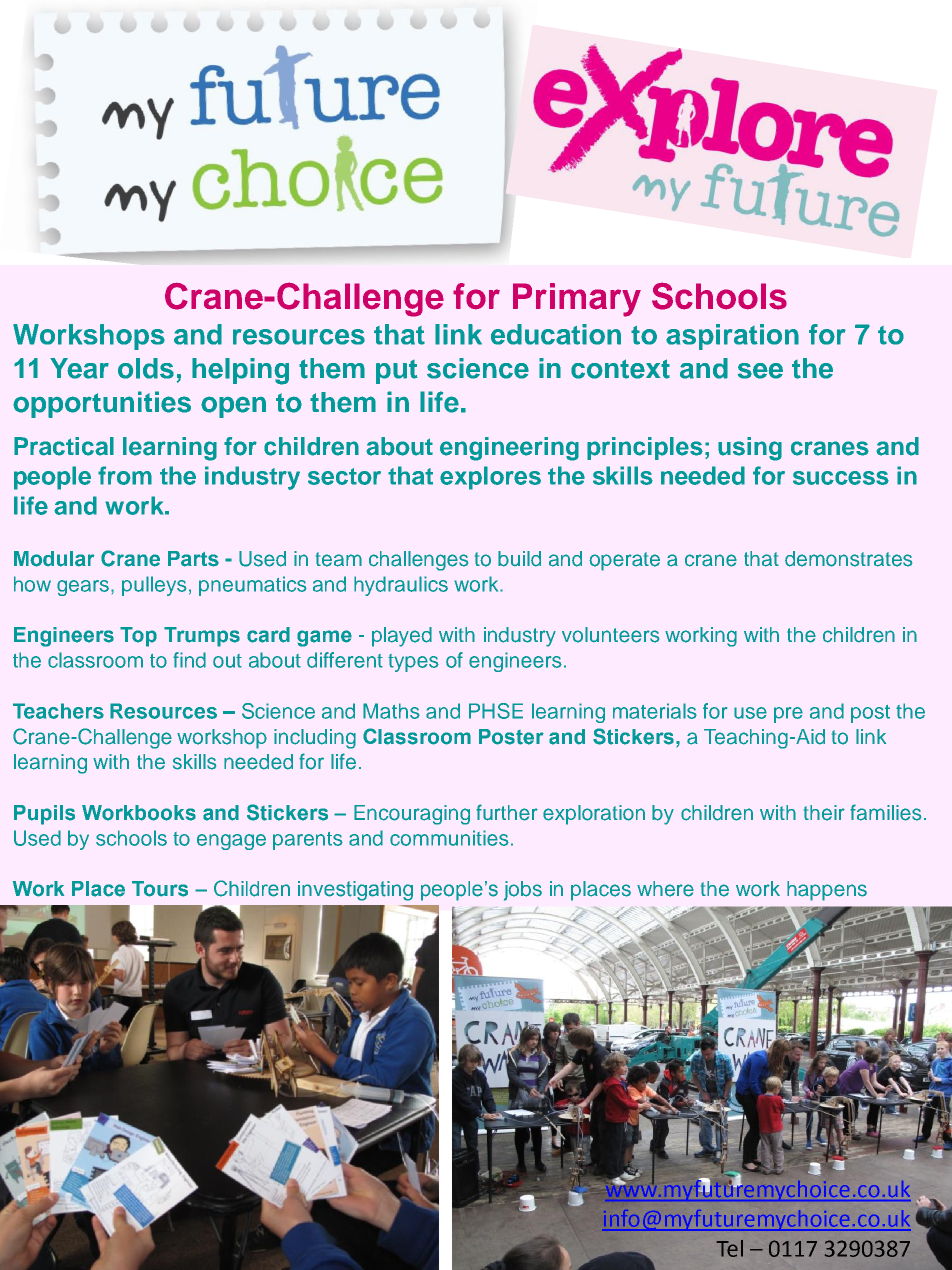 The width and height of the page is (952, 1270). I want to click on education, so click(556, 334).
